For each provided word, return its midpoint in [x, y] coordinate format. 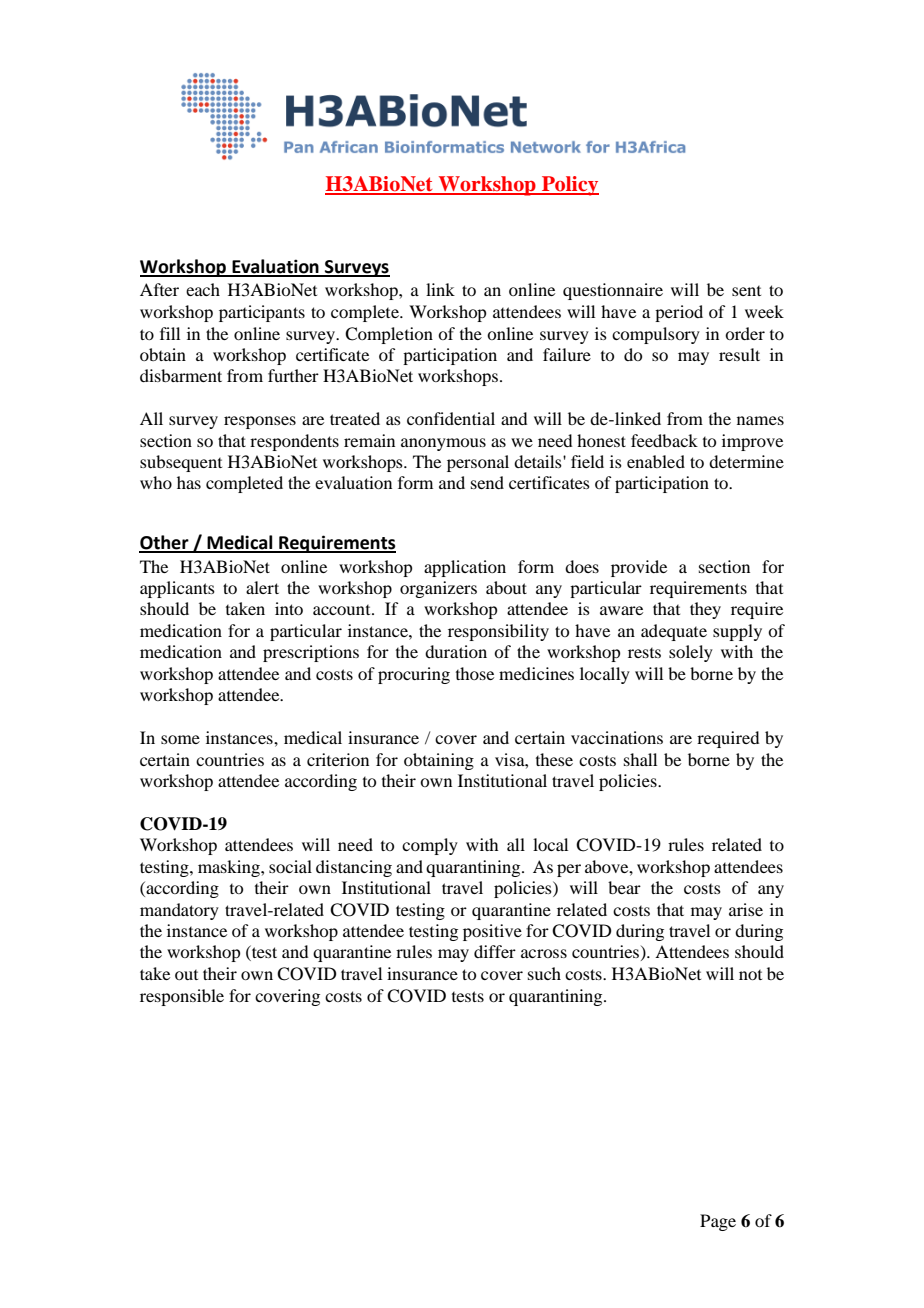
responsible [182, 997]
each [203, 289]
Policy [569, 186]
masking [230, 868]
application [465, 568]
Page [718, 1222]
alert [262, 587]
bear [624, 887]
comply [430, 846]
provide [639, 568]
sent [746, 291]
